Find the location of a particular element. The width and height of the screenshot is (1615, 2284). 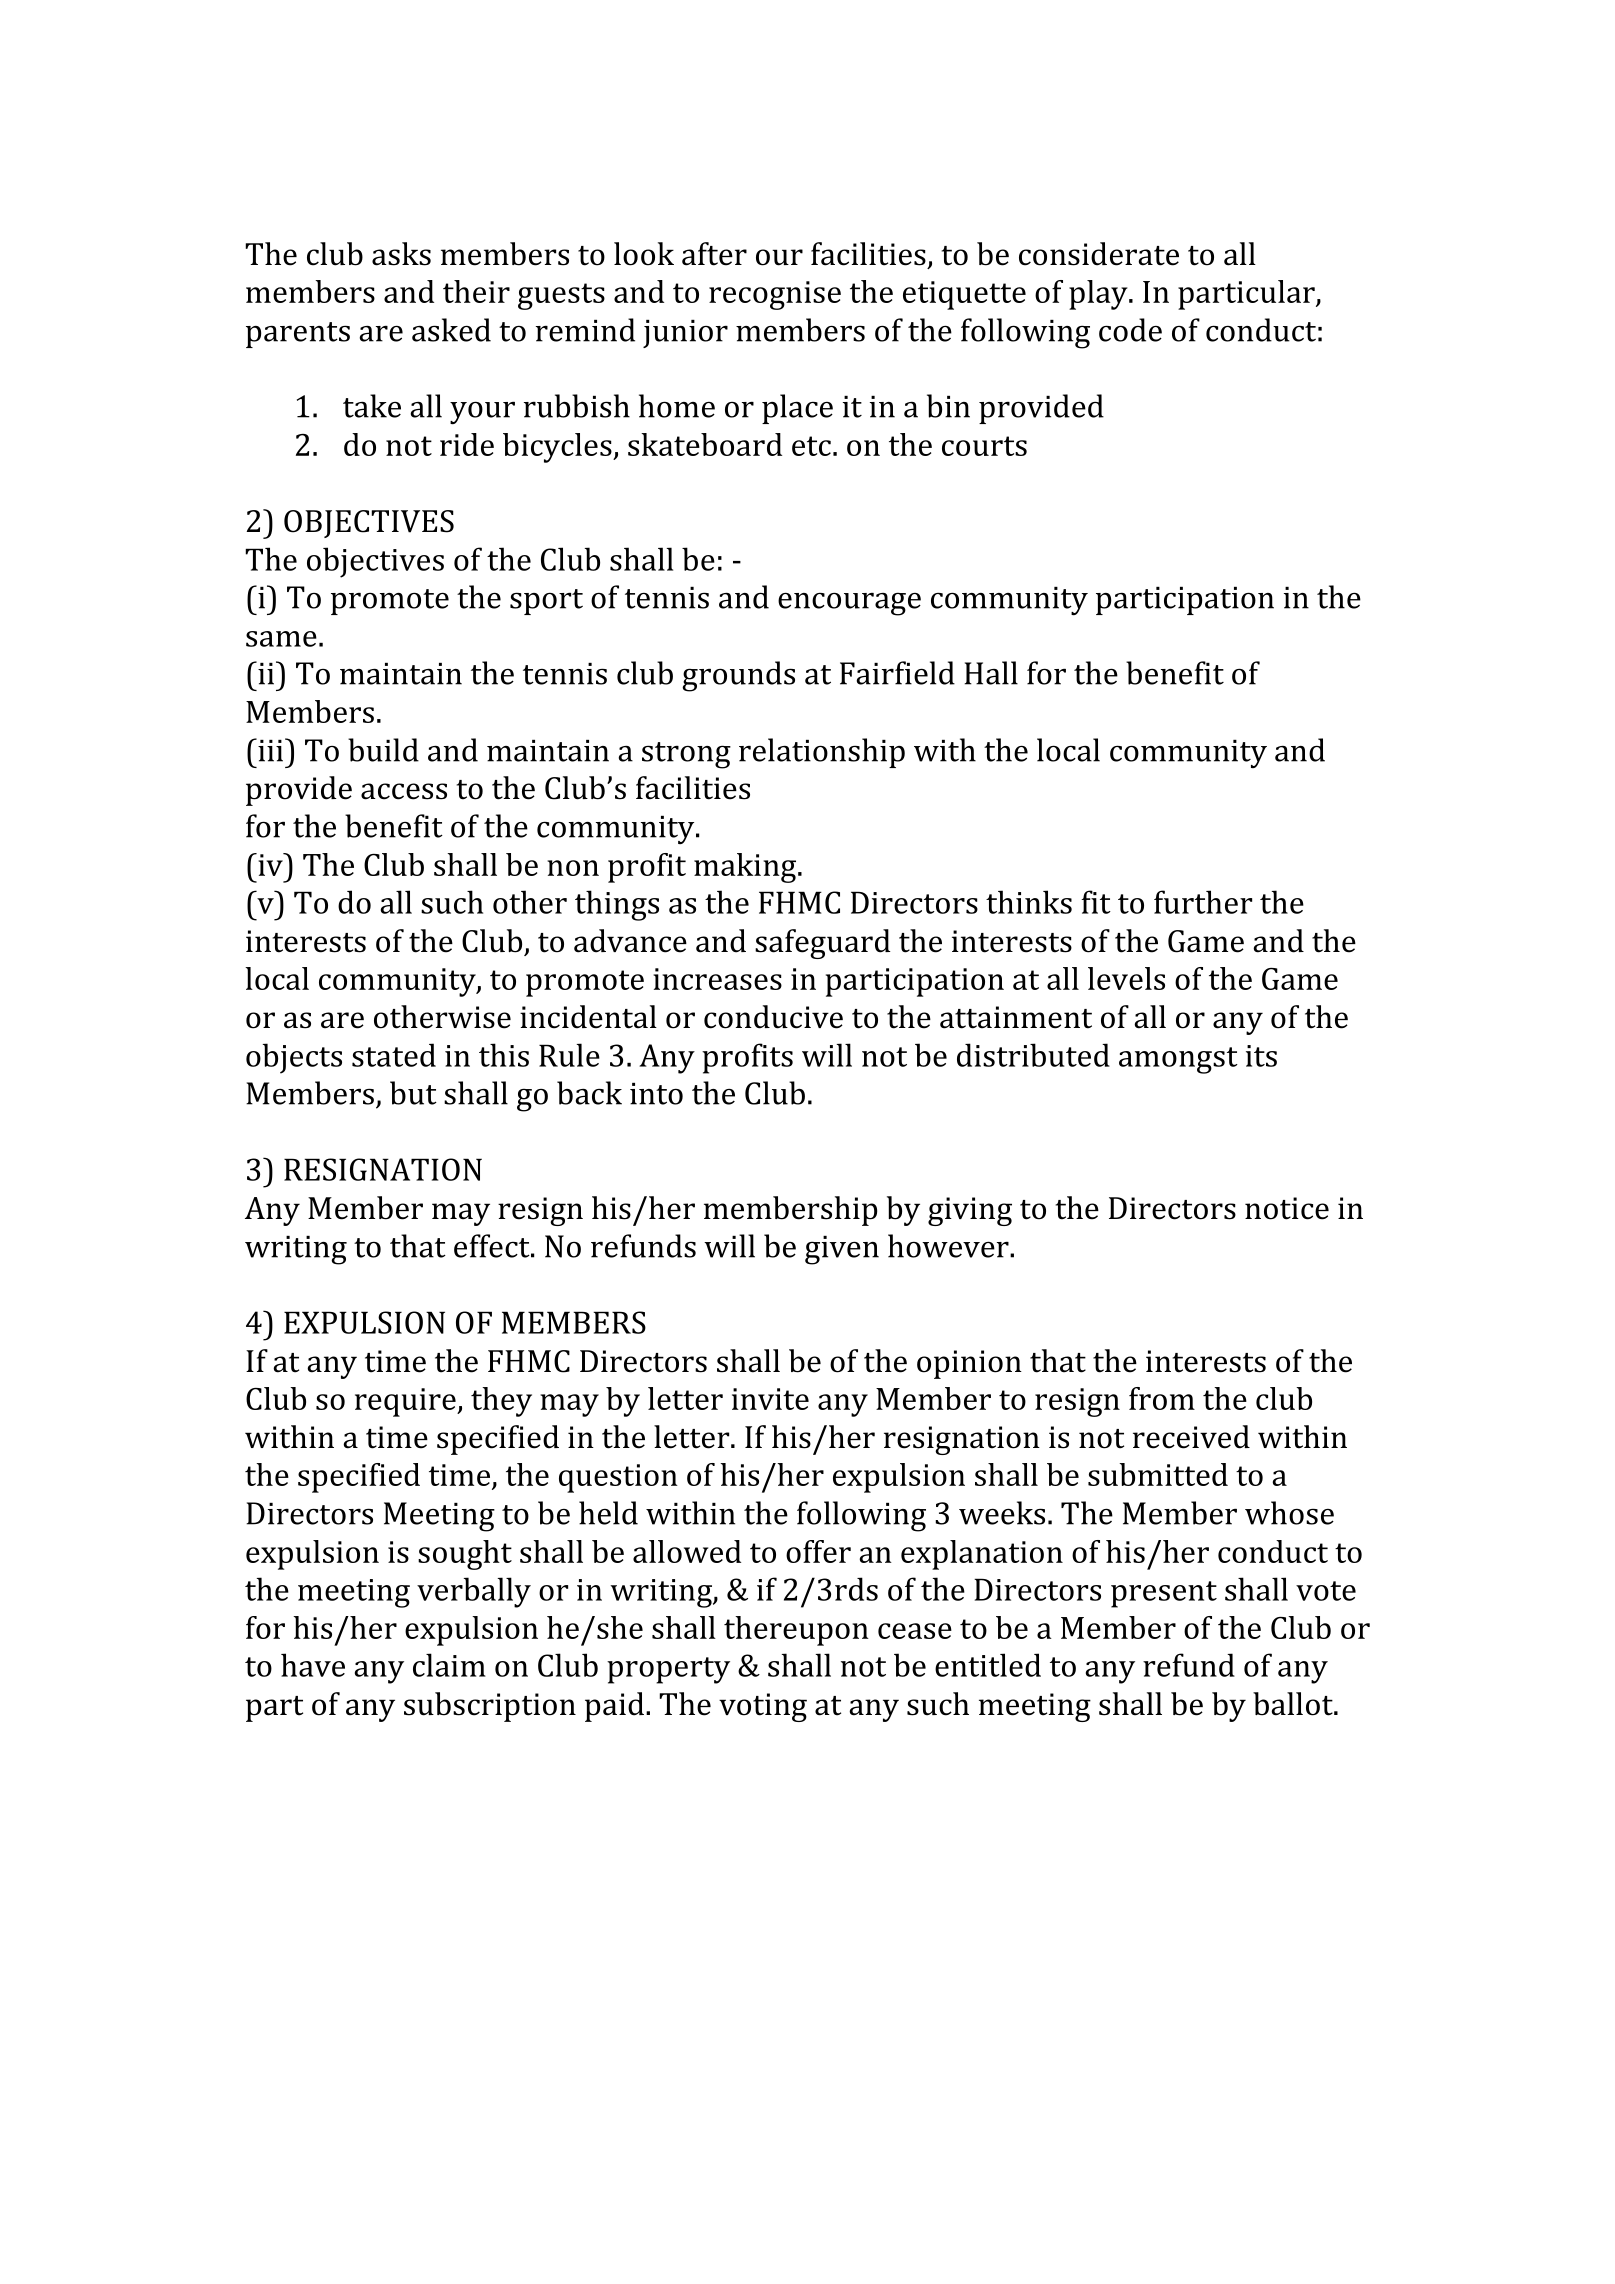

code is located at coordinates (1130, 330).
